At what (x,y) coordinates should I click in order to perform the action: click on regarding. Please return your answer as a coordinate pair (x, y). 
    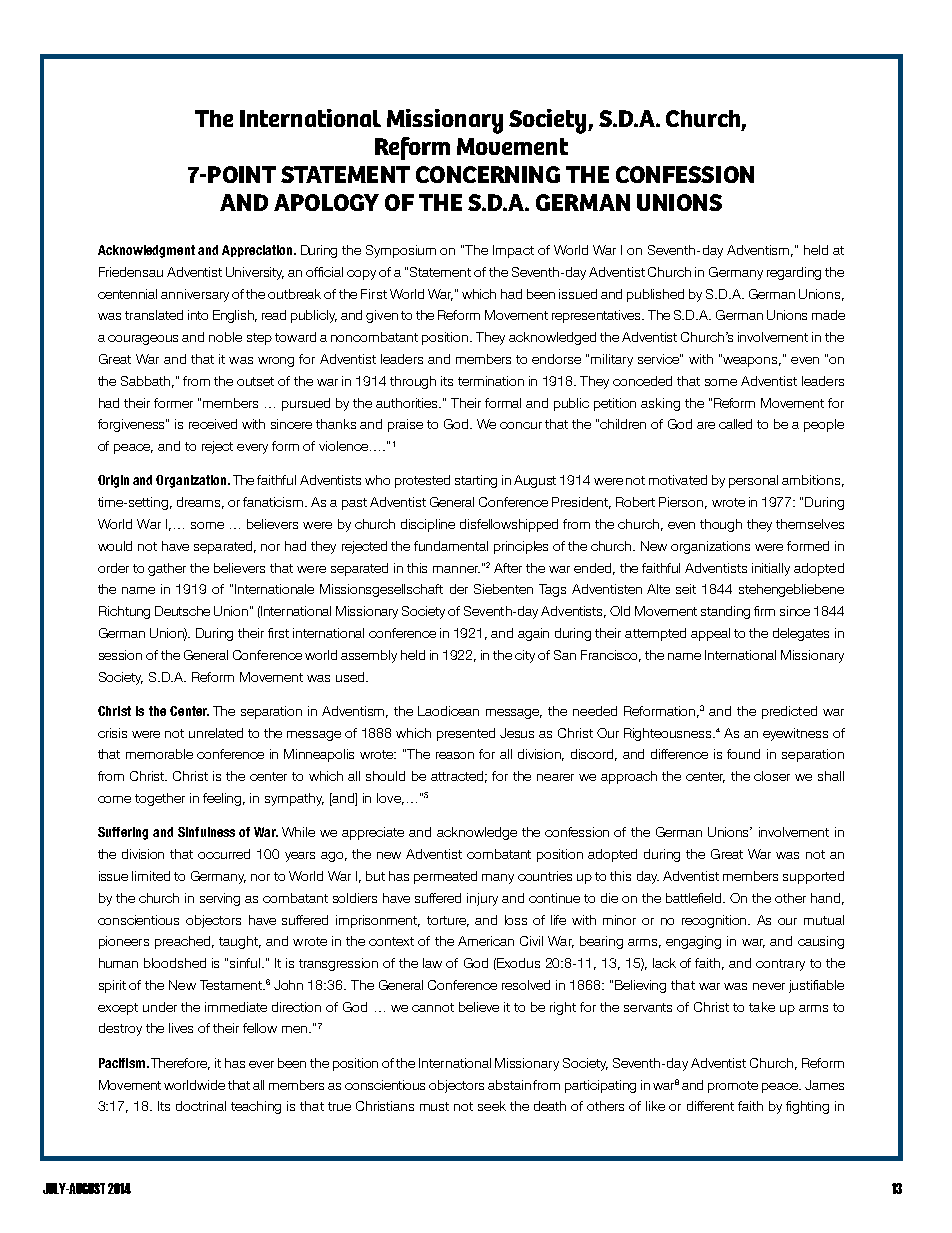
    Looking at the image, I should click on (794, 273).
